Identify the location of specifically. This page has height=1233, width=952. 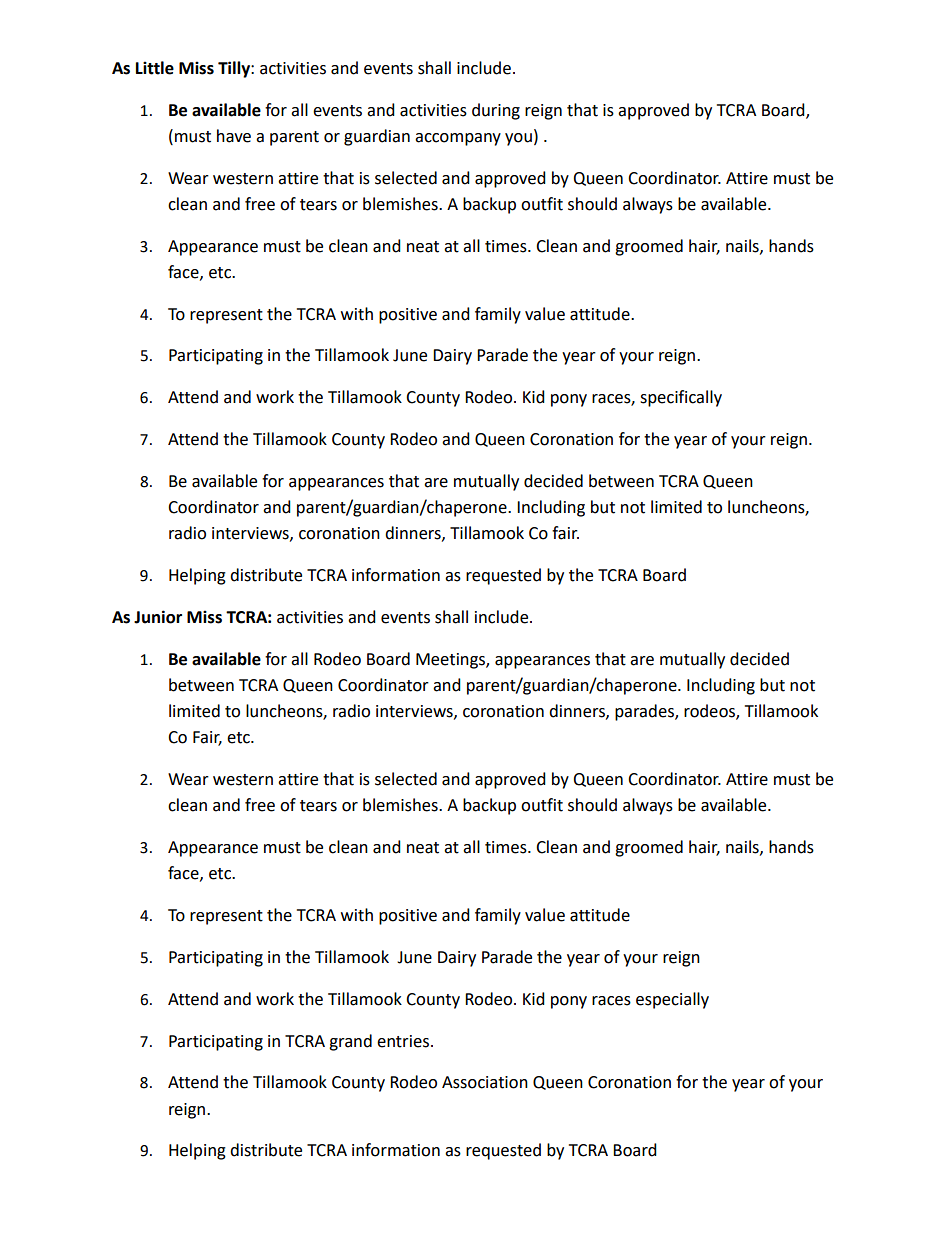
(681, 398).
